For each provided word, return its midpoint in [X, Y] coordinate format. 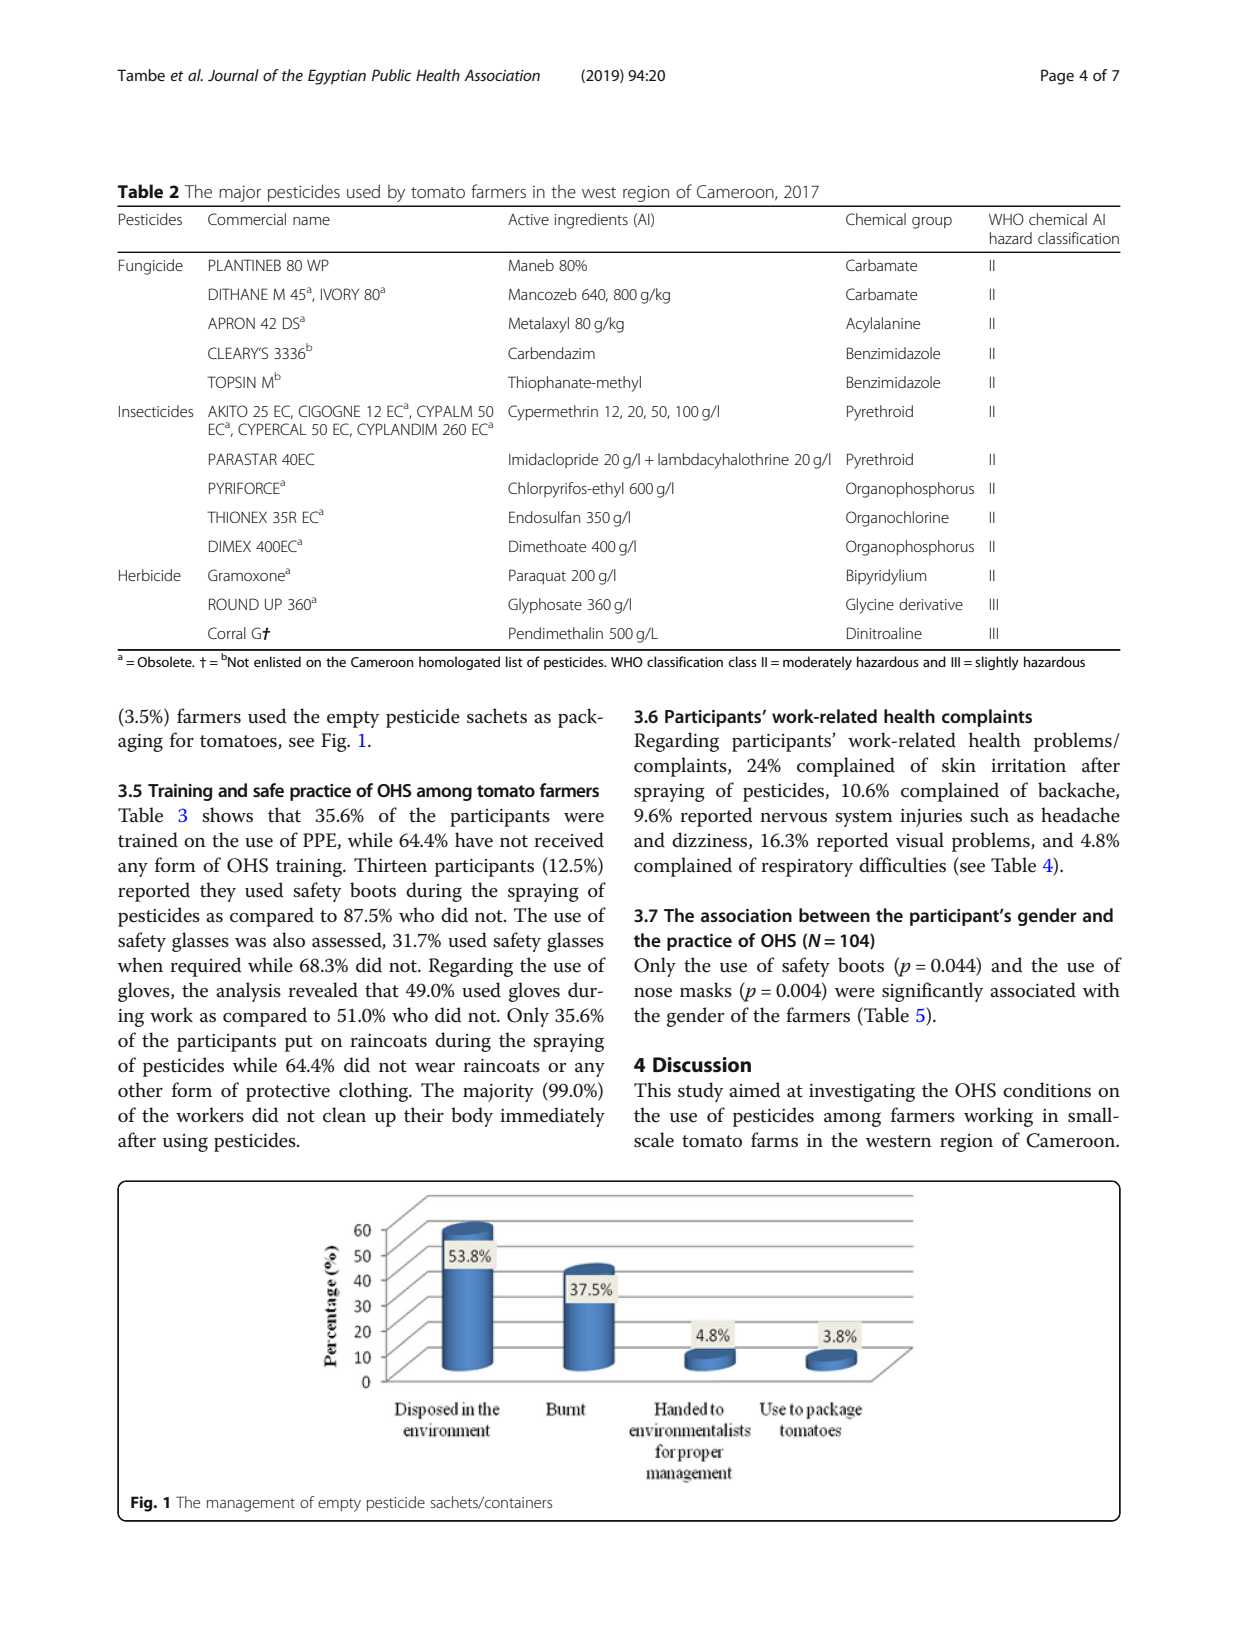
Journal [233, 75]
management [251, 1505]
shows [227, 815]
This [652, 1090]
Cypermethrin [553, 413]
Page [1057, 77]
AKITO [228, 411]
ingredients [591, 221]
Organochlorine [897, 519]
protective [288, 1093]
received [569, 840]
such [989, 815]
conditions [1047, 1090]
